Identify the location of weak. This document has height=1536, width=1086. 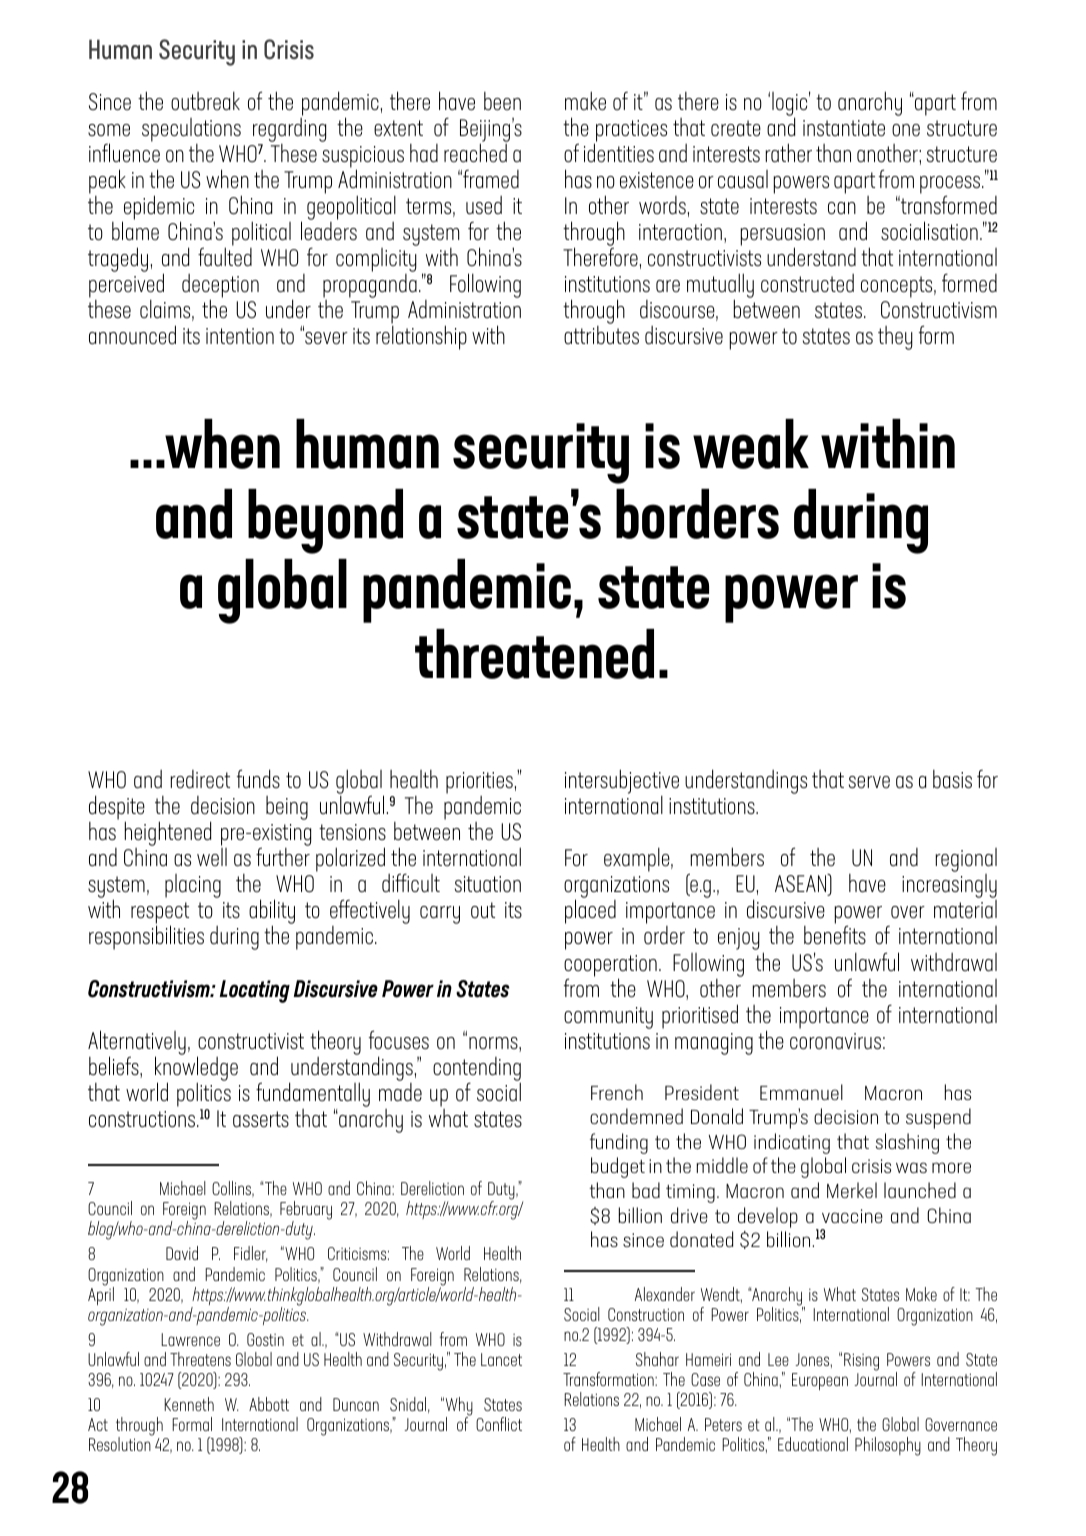
(751, 444).
